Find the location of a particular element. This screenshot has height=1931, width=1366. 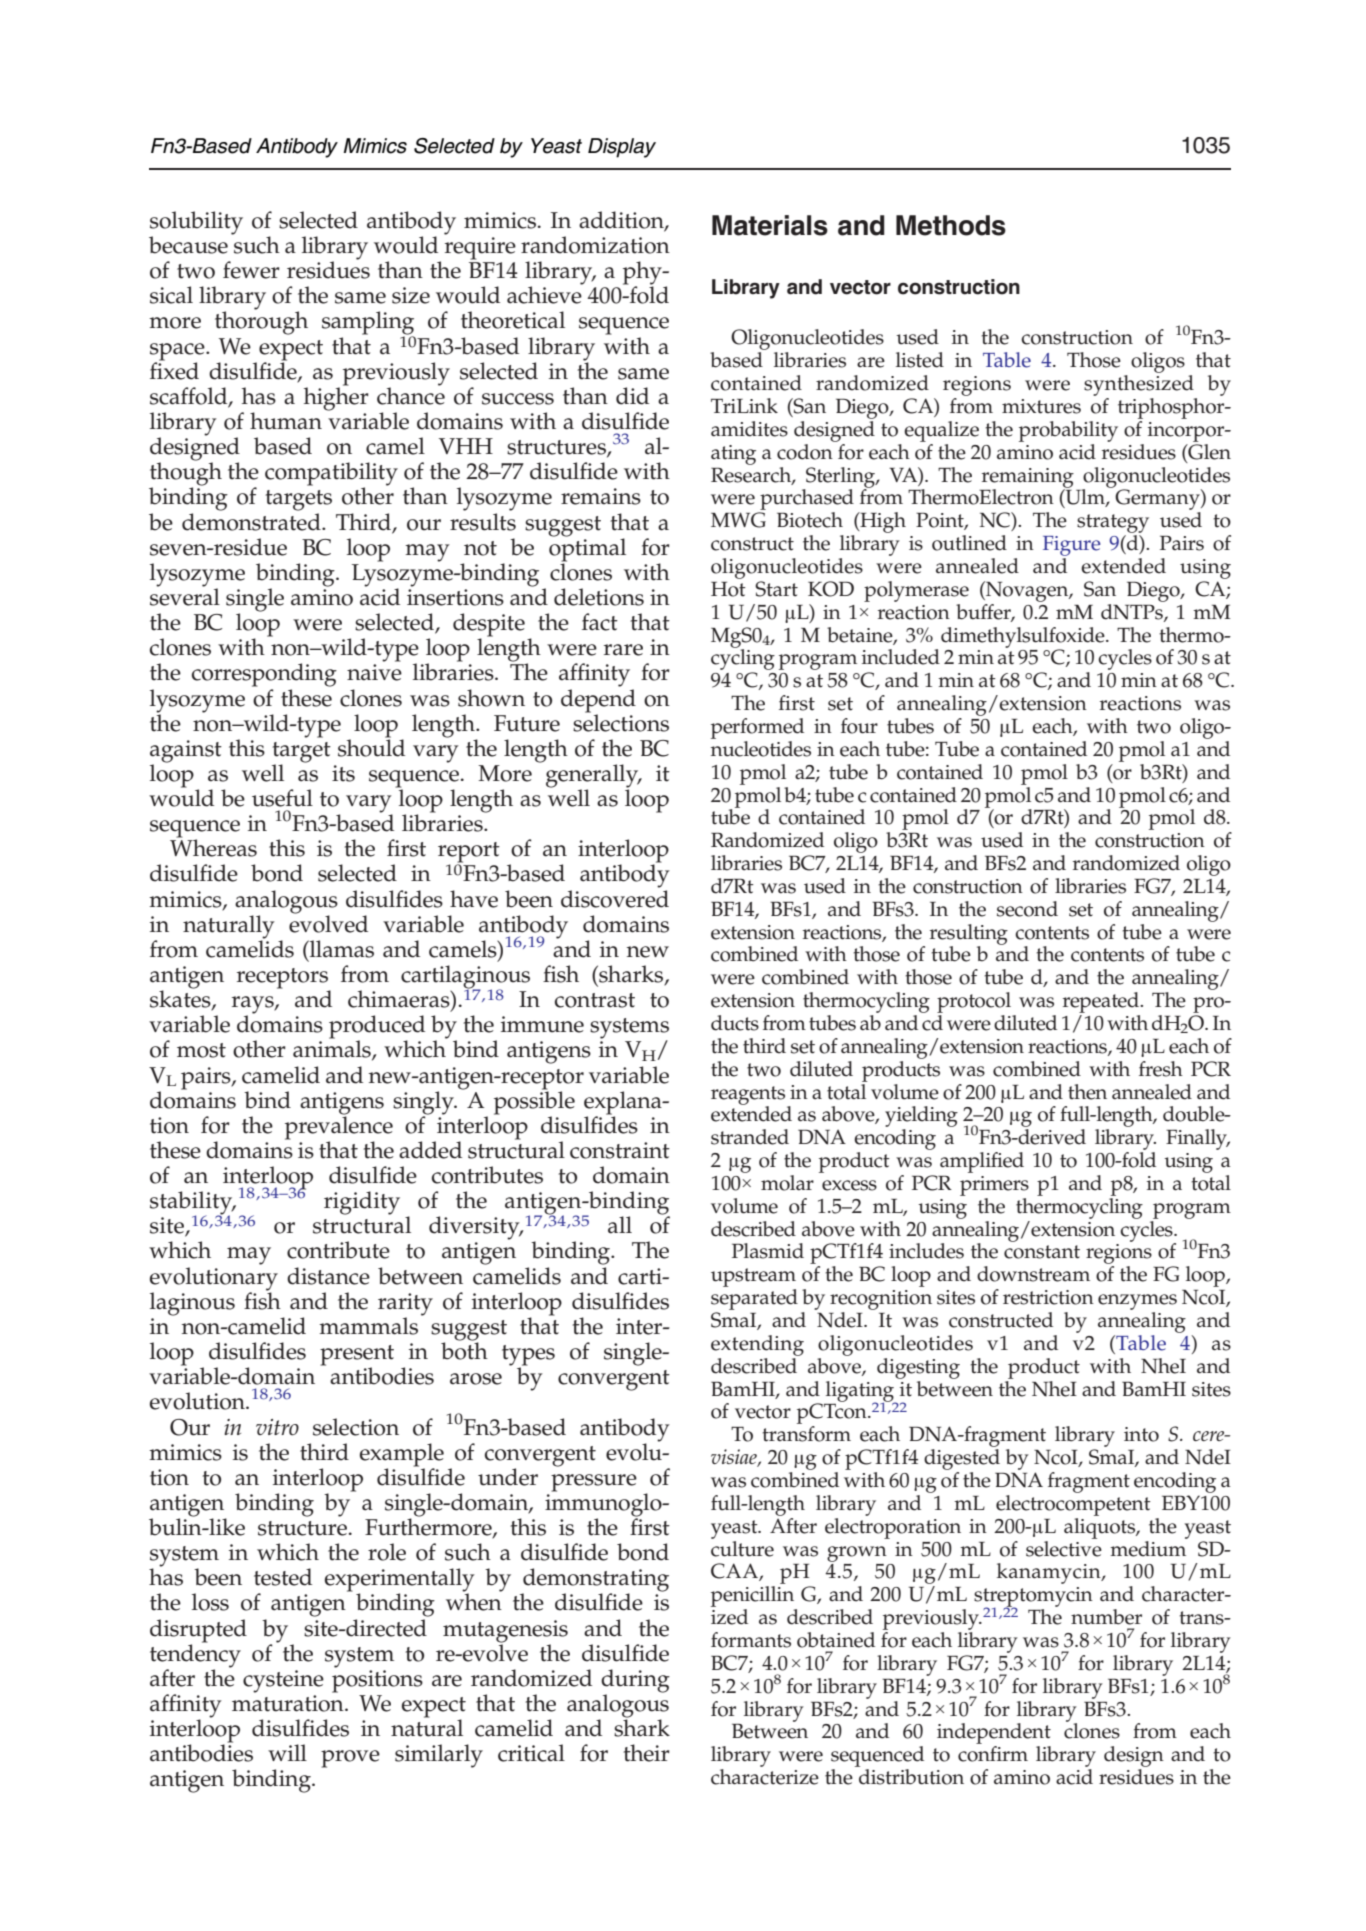

fewer is located at coordinates (251, 270).
